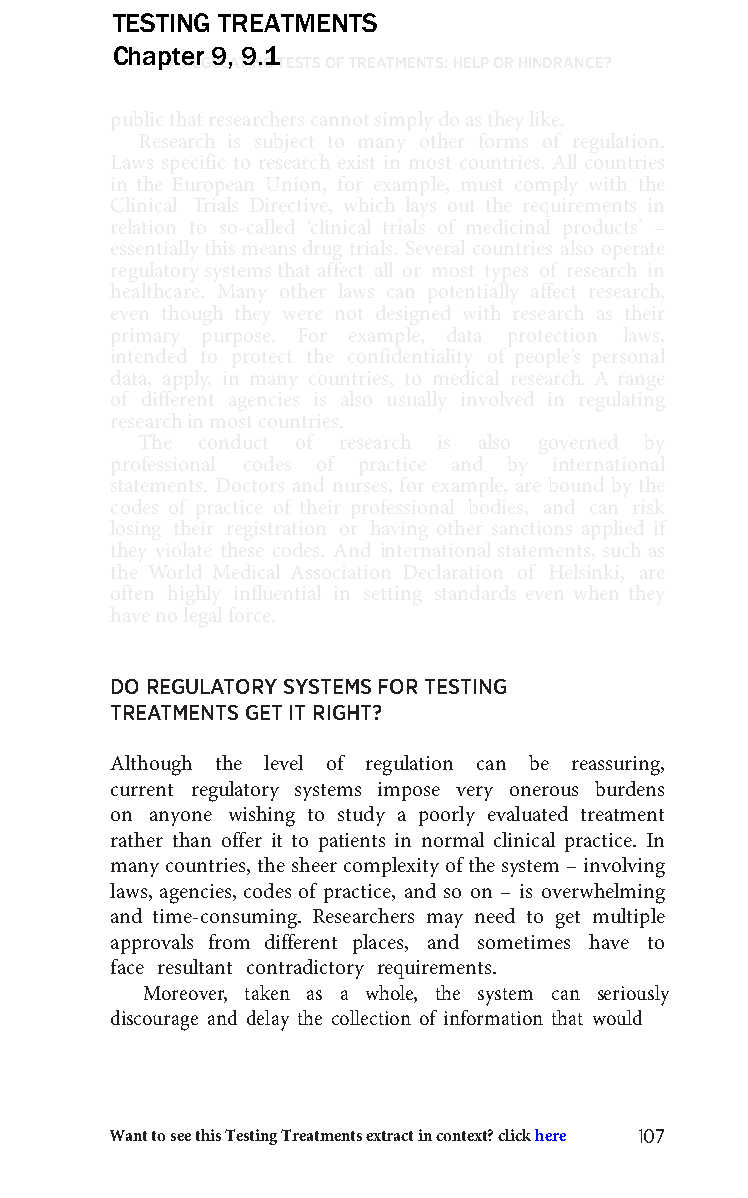 This screenshot has width=748, height=1198. Describe the element at coordinates (344, 712) in the screenshot. I see `RIGHT` at that location.
